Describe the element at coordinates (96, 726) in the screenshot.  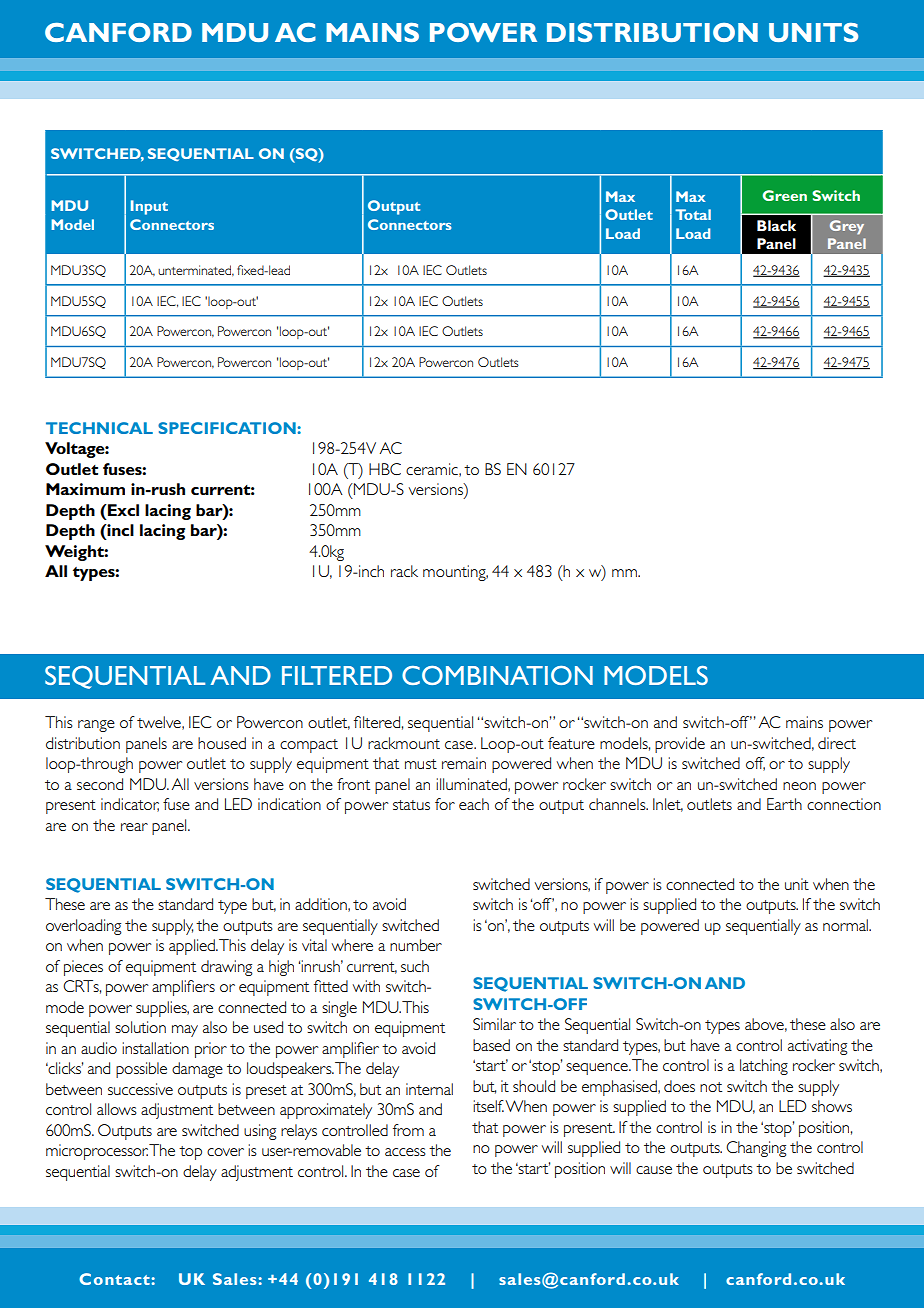
I see `range` at that location.
